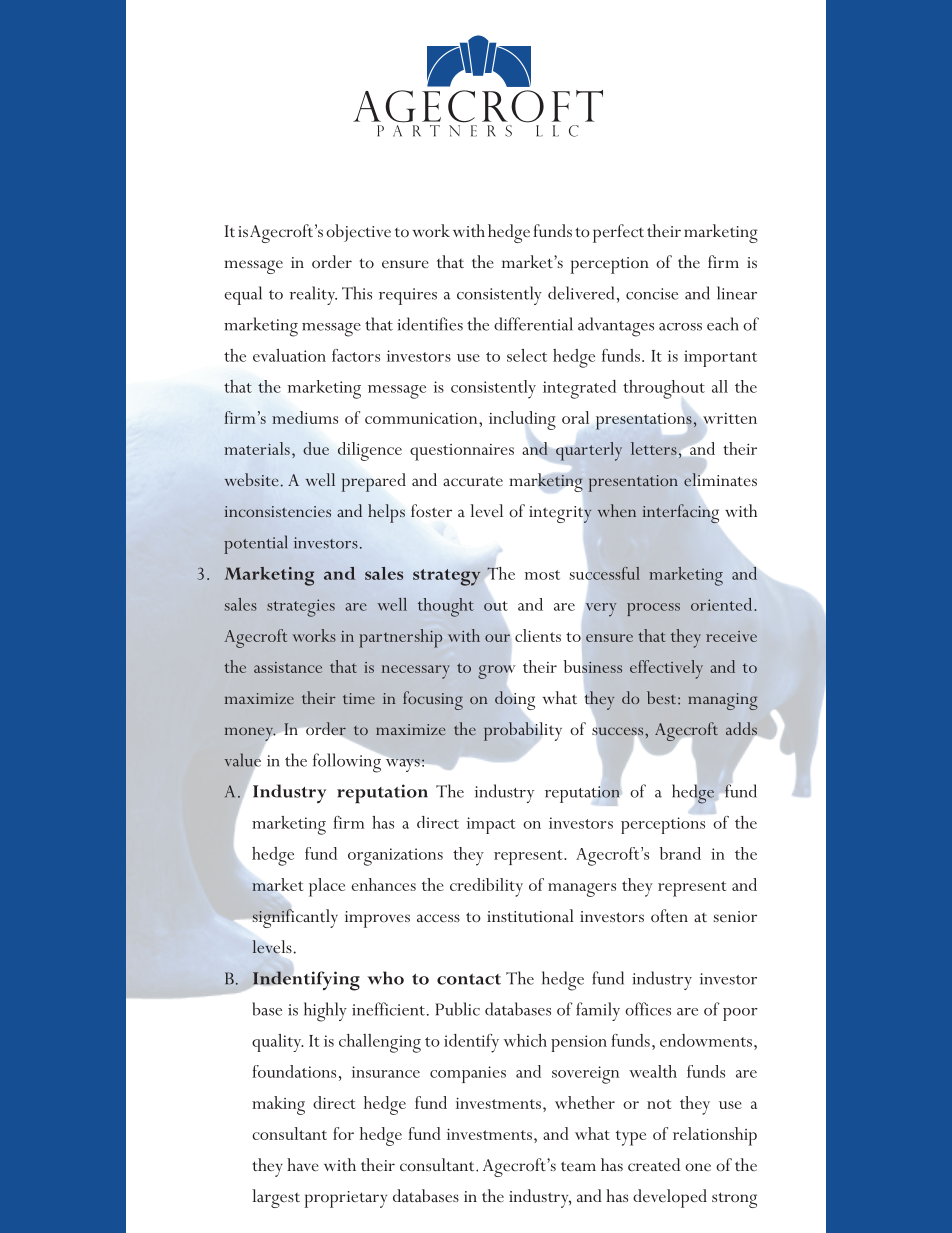 The height and width of the image is (1233, 952). I want to click on assistance, so click(288, 667).
